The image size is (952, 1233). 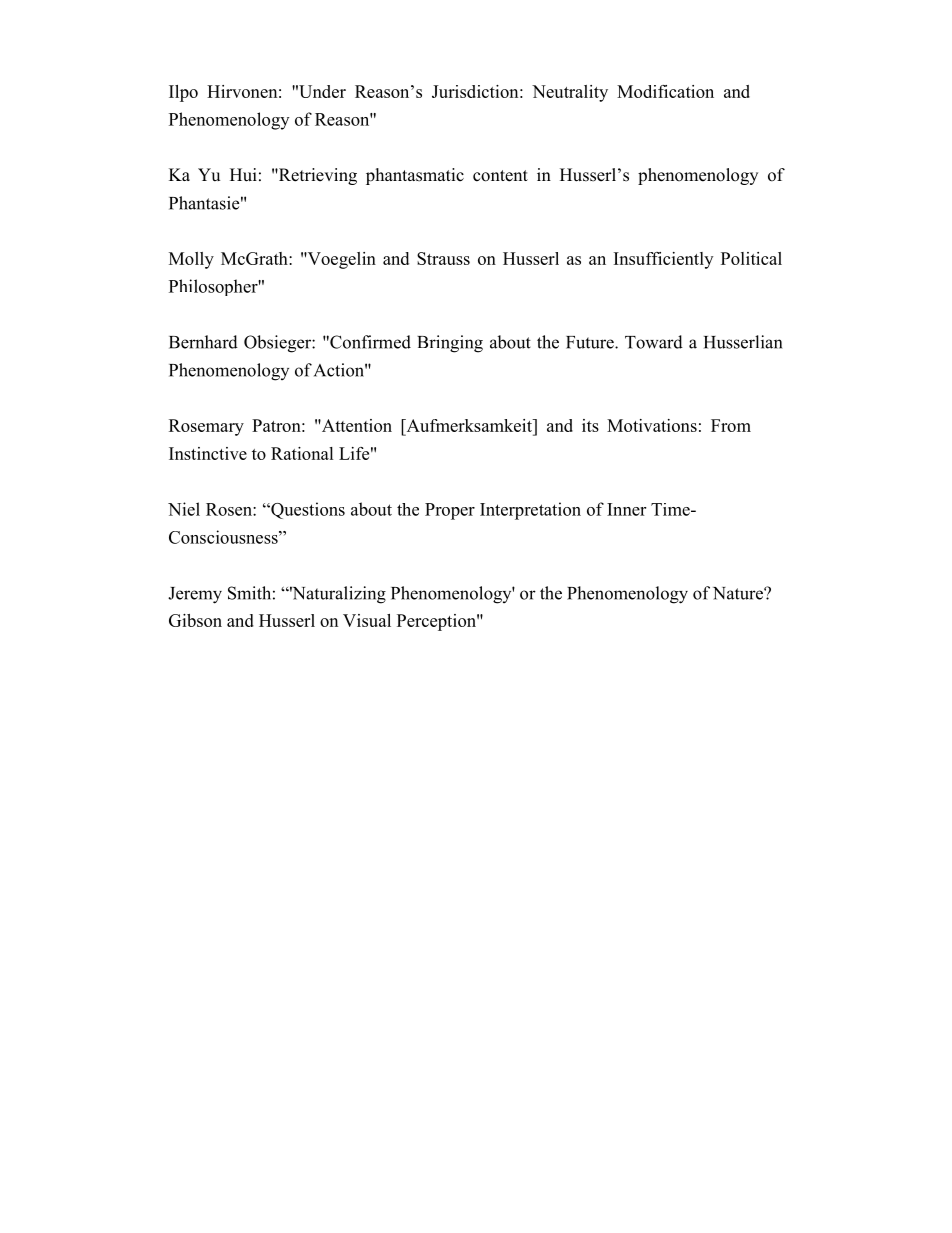 I want to click on Visual, so click(x=367, y=620).
